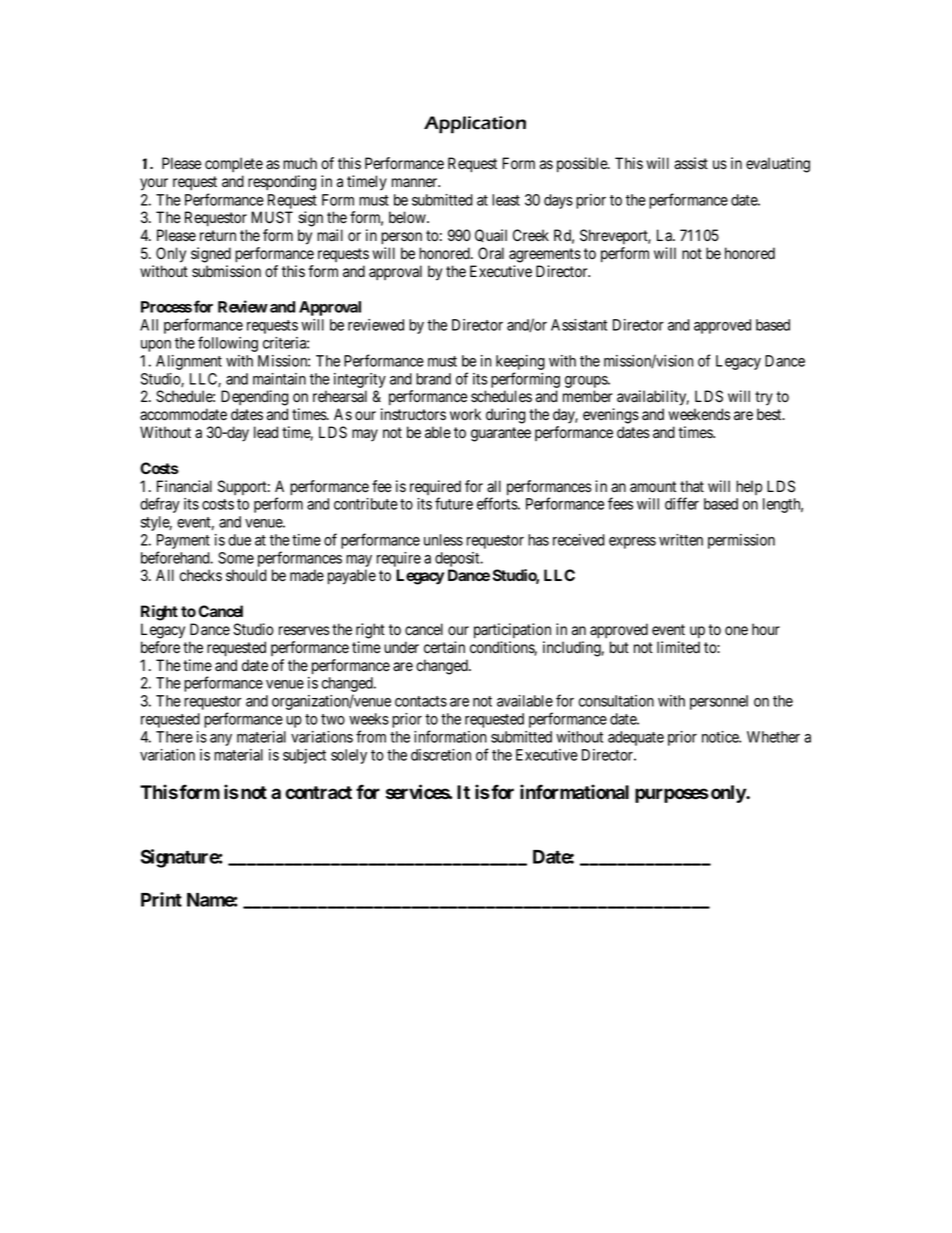 Image resolution: width=952 pixels, height=1233 pixels. I want to click on keeping, so click(520, 362).
